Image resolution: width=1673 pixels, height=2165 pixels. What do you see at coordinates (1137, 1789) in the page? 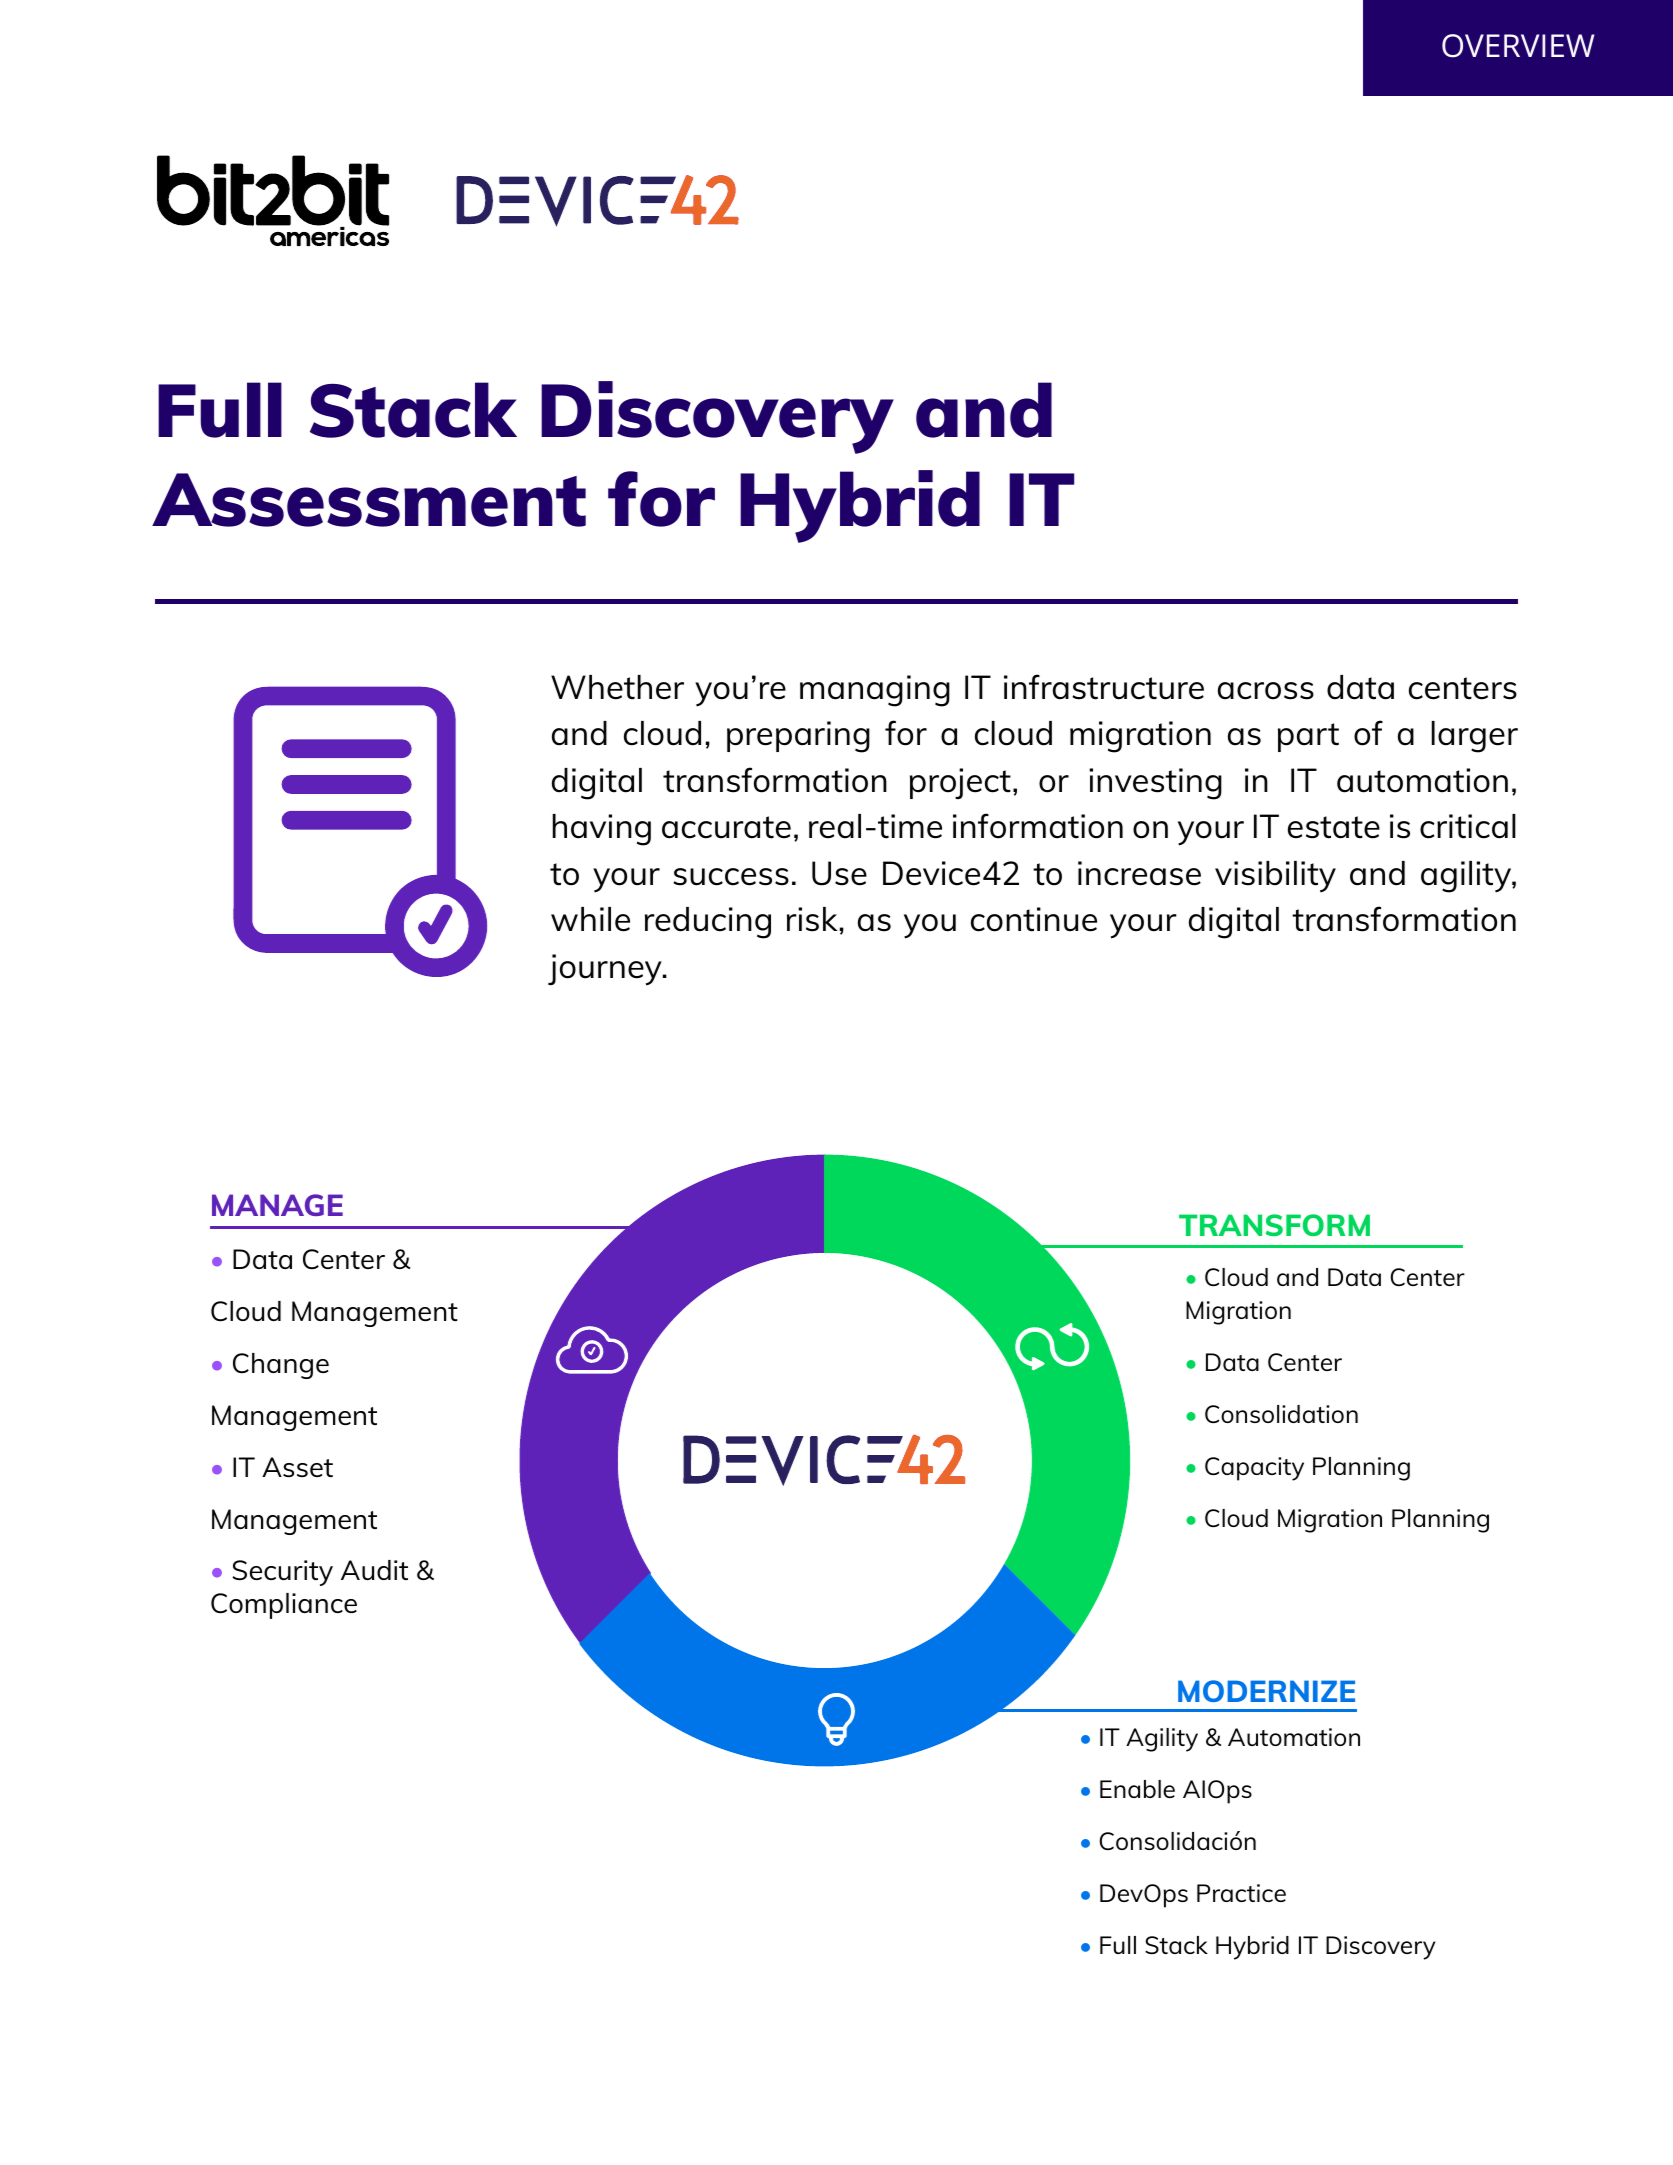
I see `Enable` at bounding box center [1137, 1789].
